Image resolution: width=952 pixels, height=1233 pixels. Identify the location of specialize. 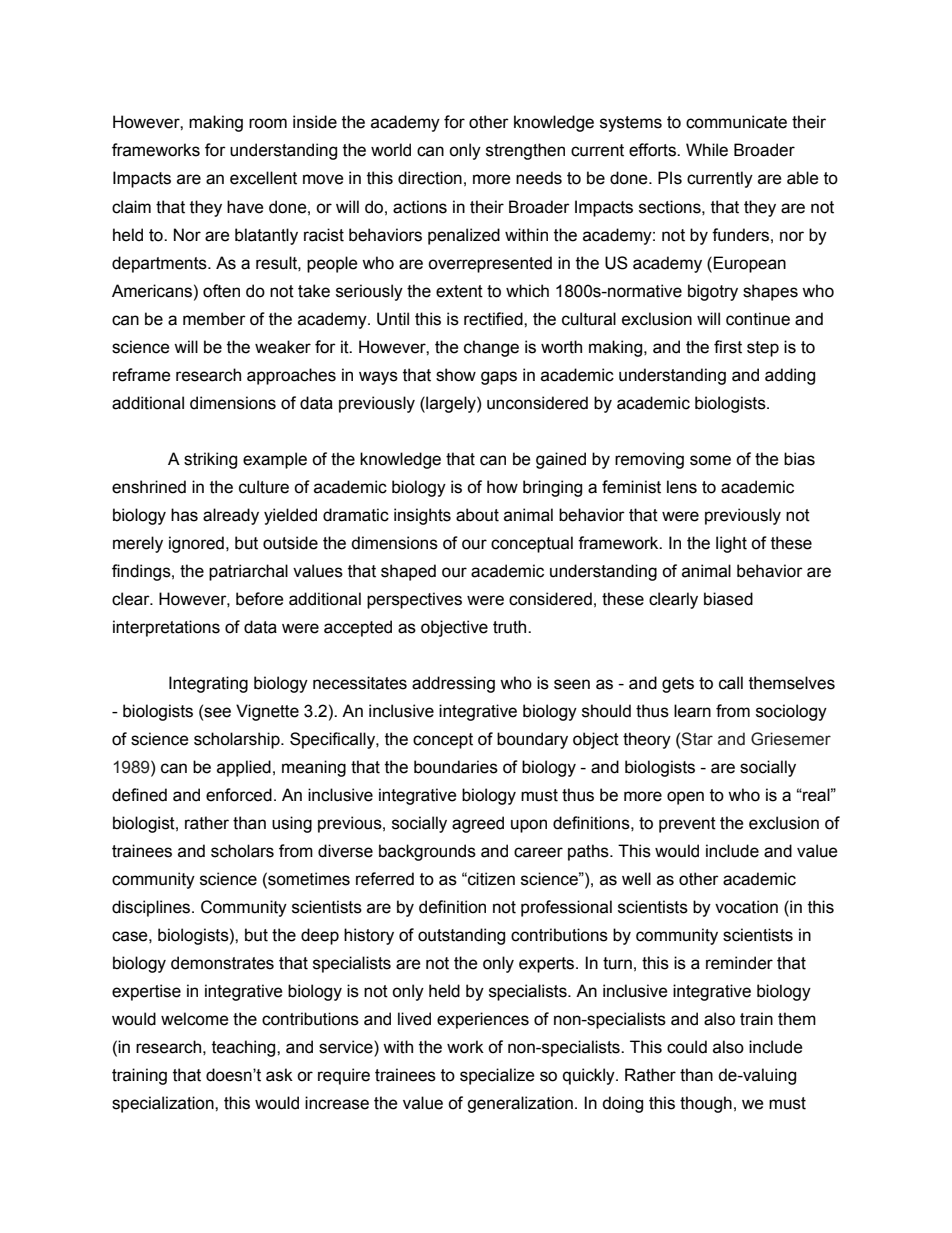
(497, 1076).
